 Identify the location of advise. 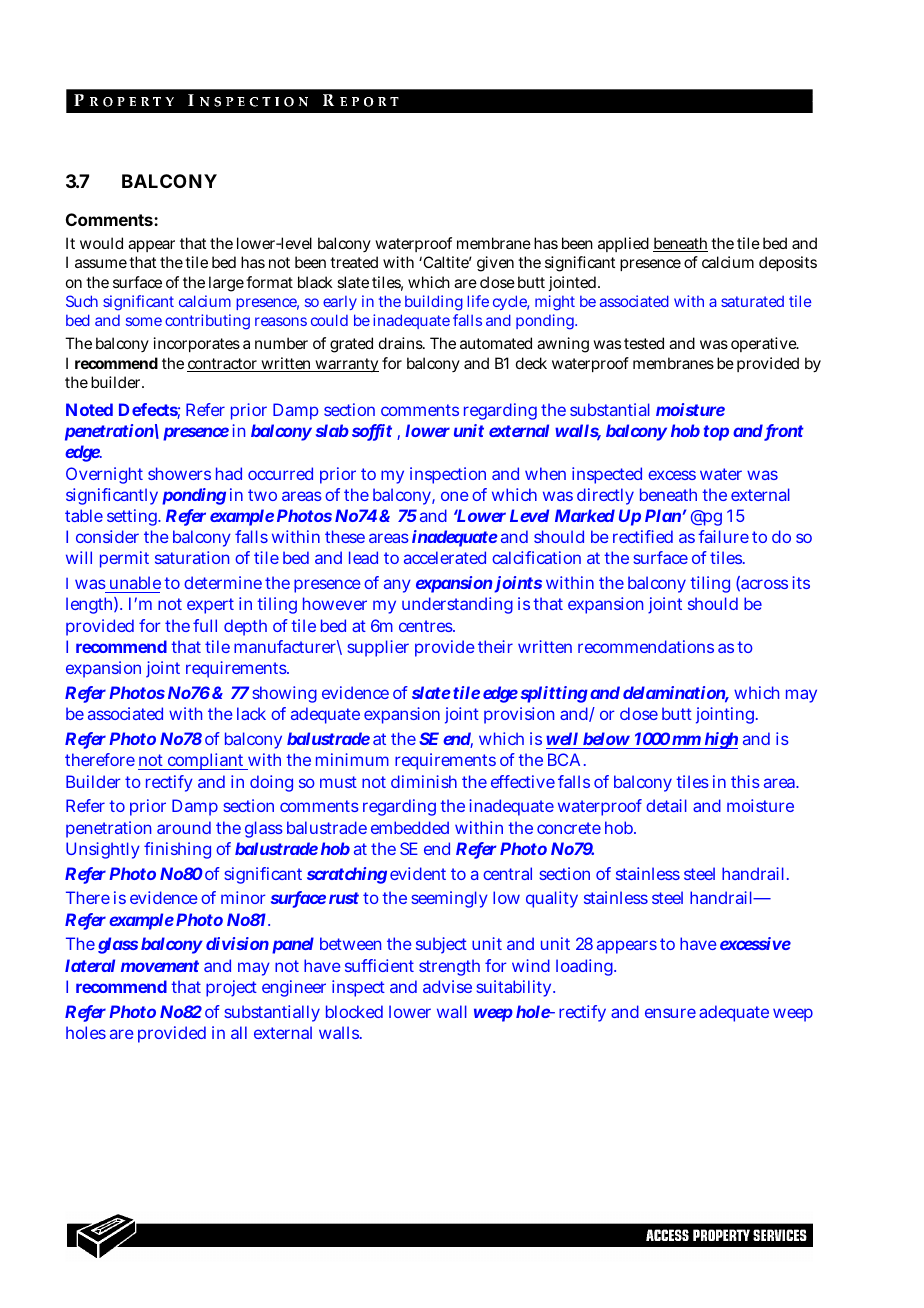
(447, 986).
